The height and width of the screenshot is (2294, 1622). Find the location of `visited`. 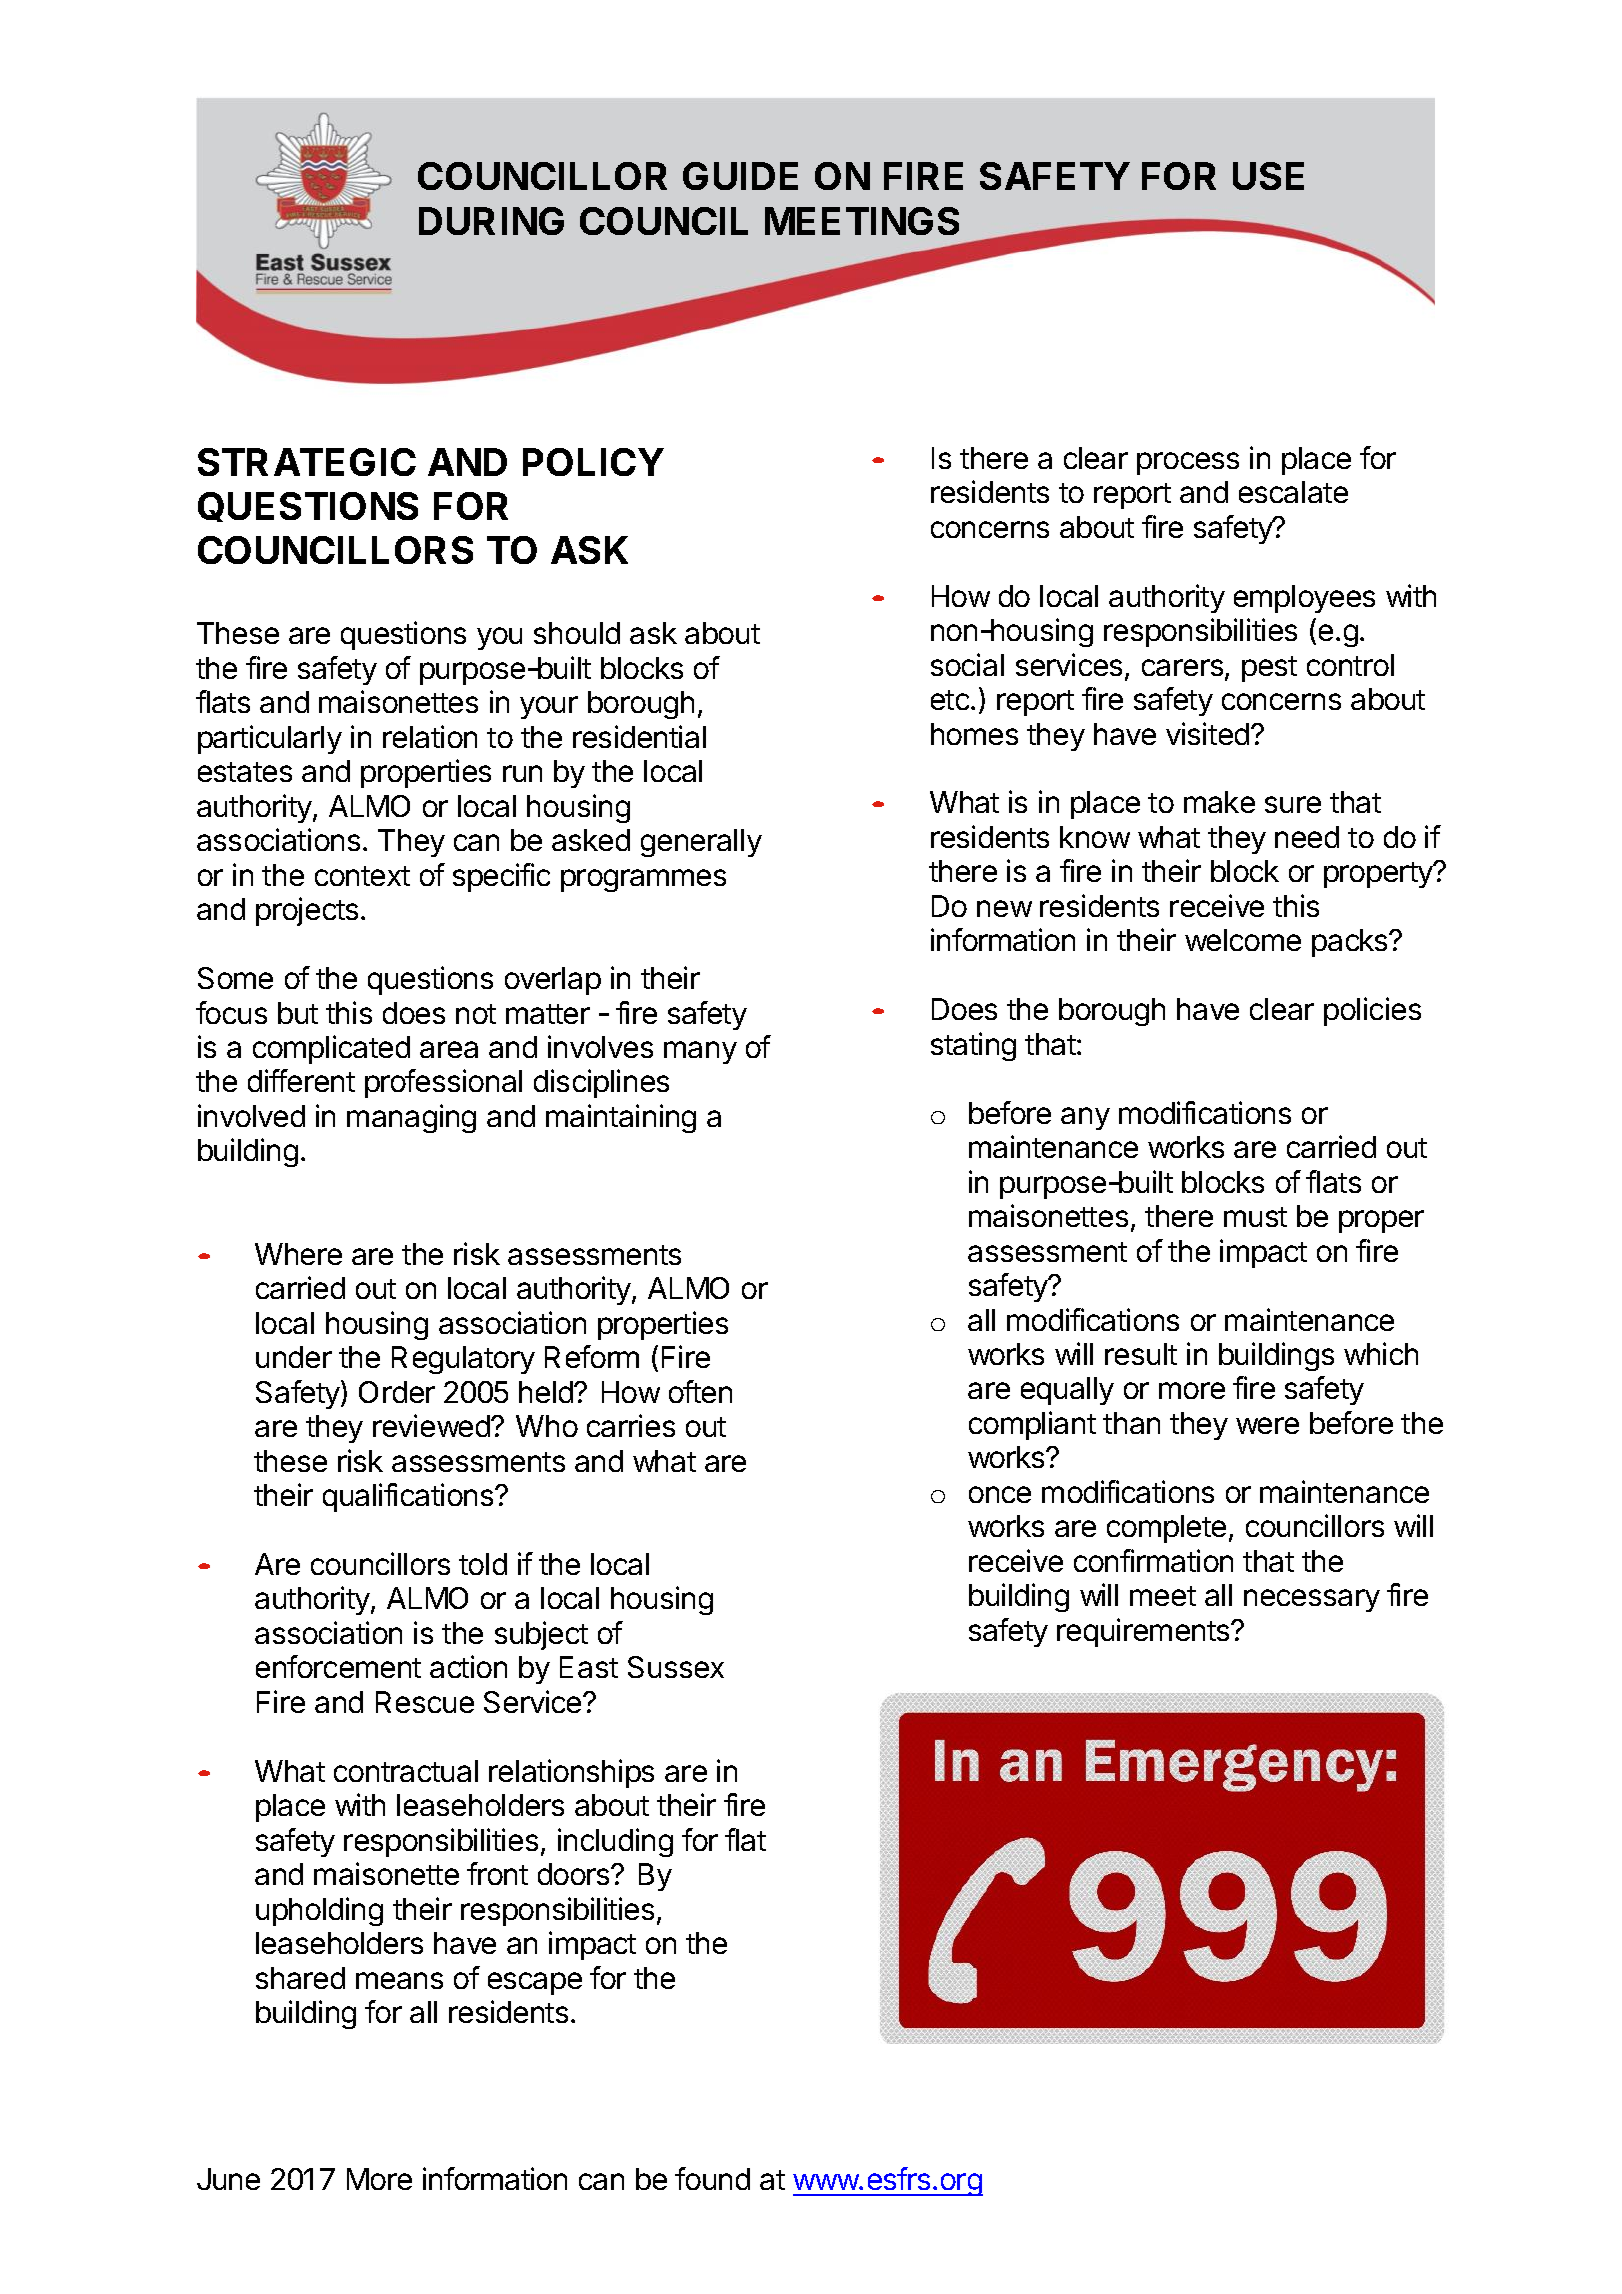

visited is located at coordinates (1207, 733).
